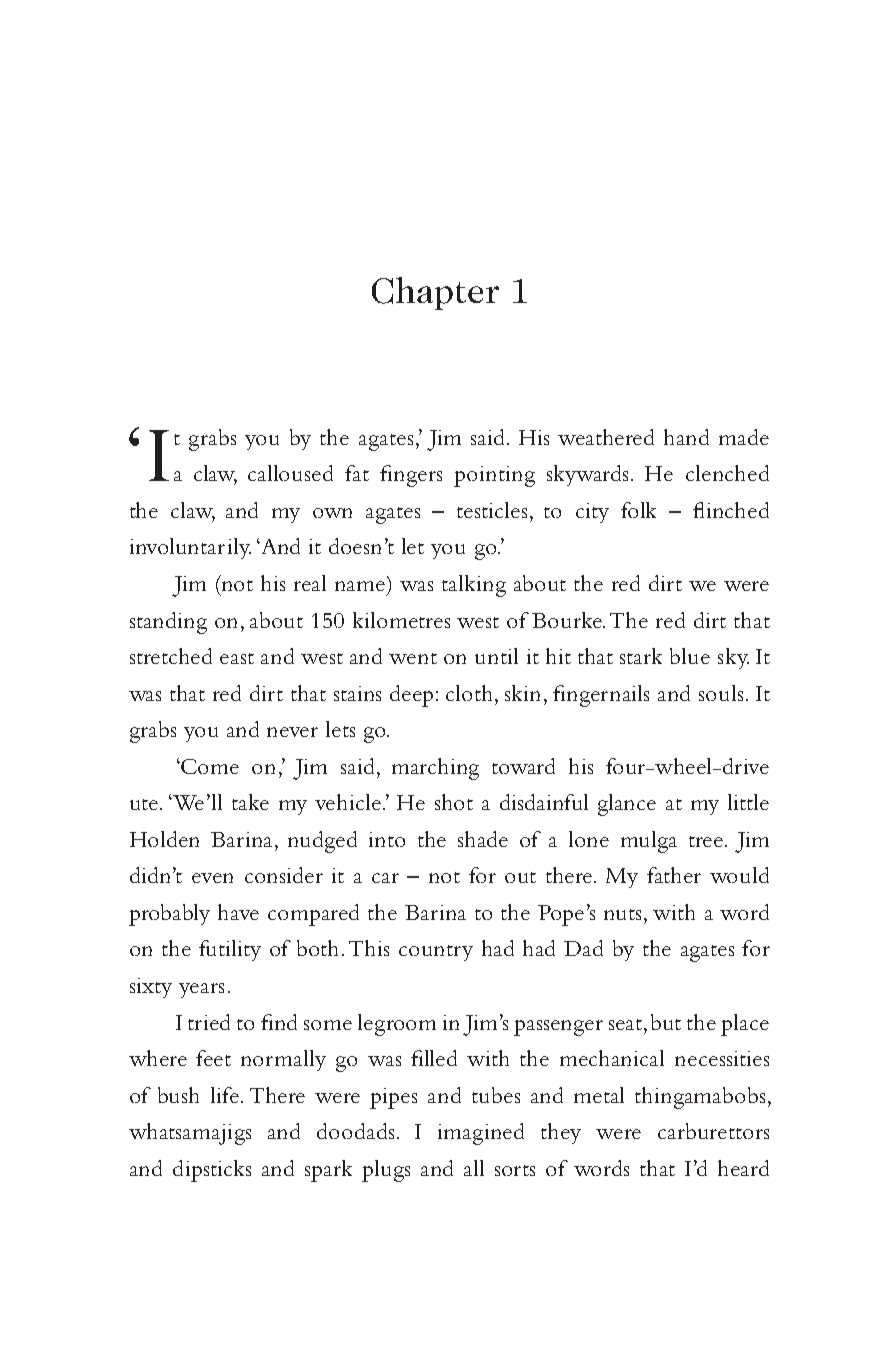 The height and width of the image is (1358, 896). I want to click on Come, so click(210, 766).
